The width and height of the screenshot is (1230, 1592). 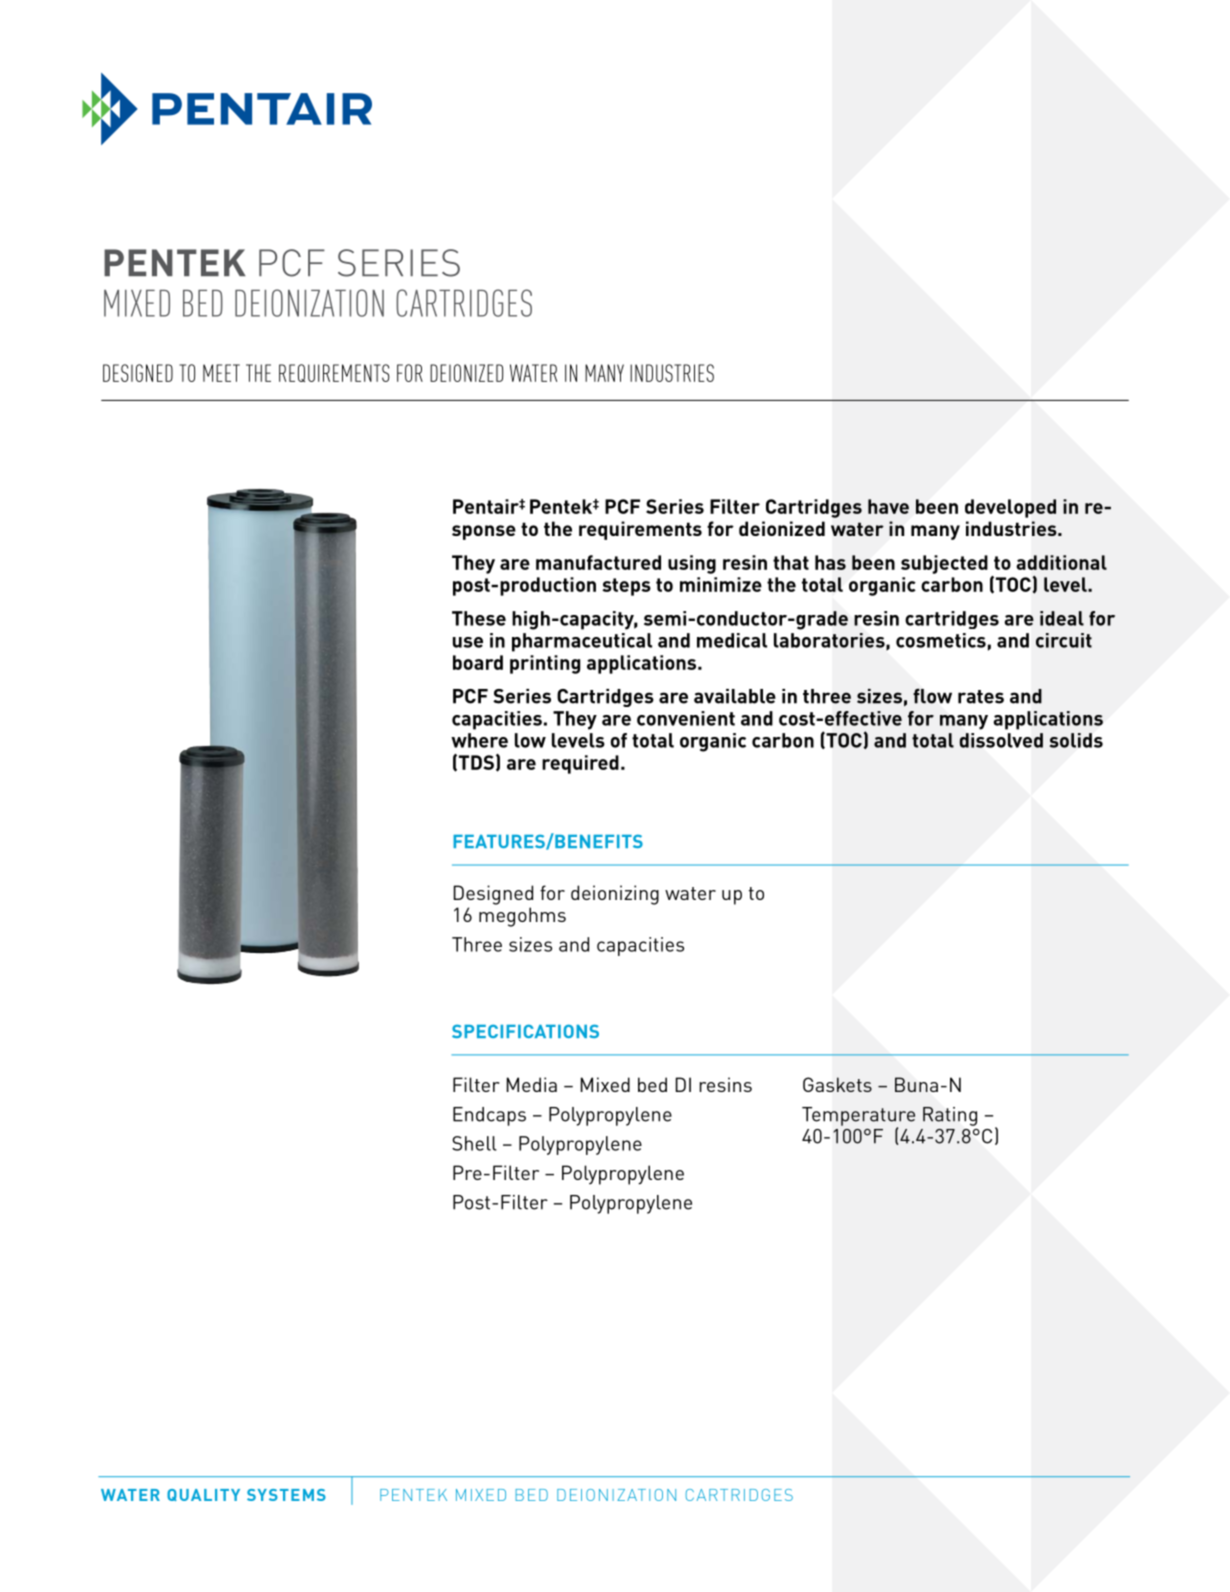 What do you see at coordinates (479, 740) in the screenshot?
I see `where` at bounding box center [479, 740].
